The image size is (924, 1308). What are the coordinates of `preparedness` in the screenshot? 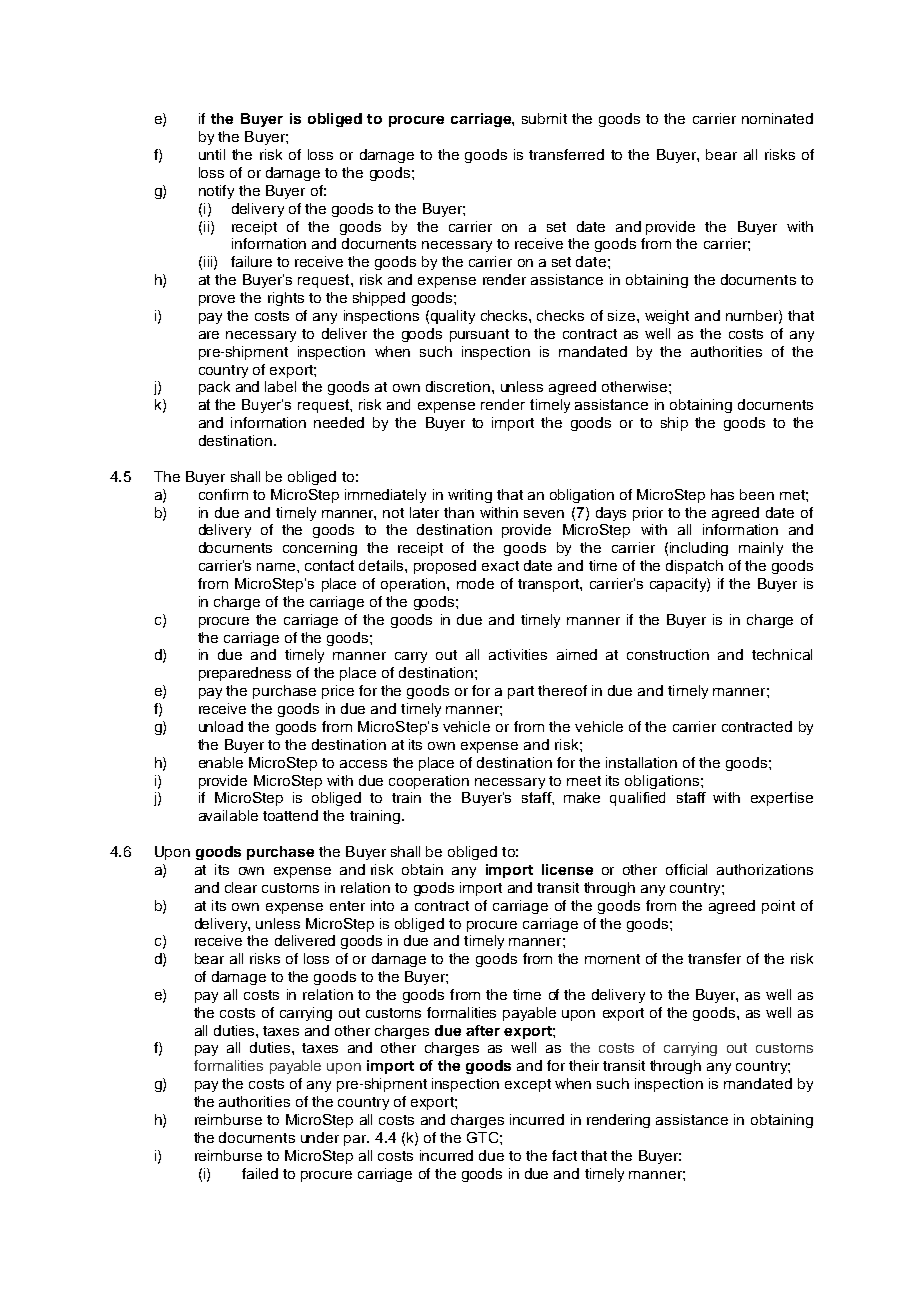 It's located at (245, 674).
